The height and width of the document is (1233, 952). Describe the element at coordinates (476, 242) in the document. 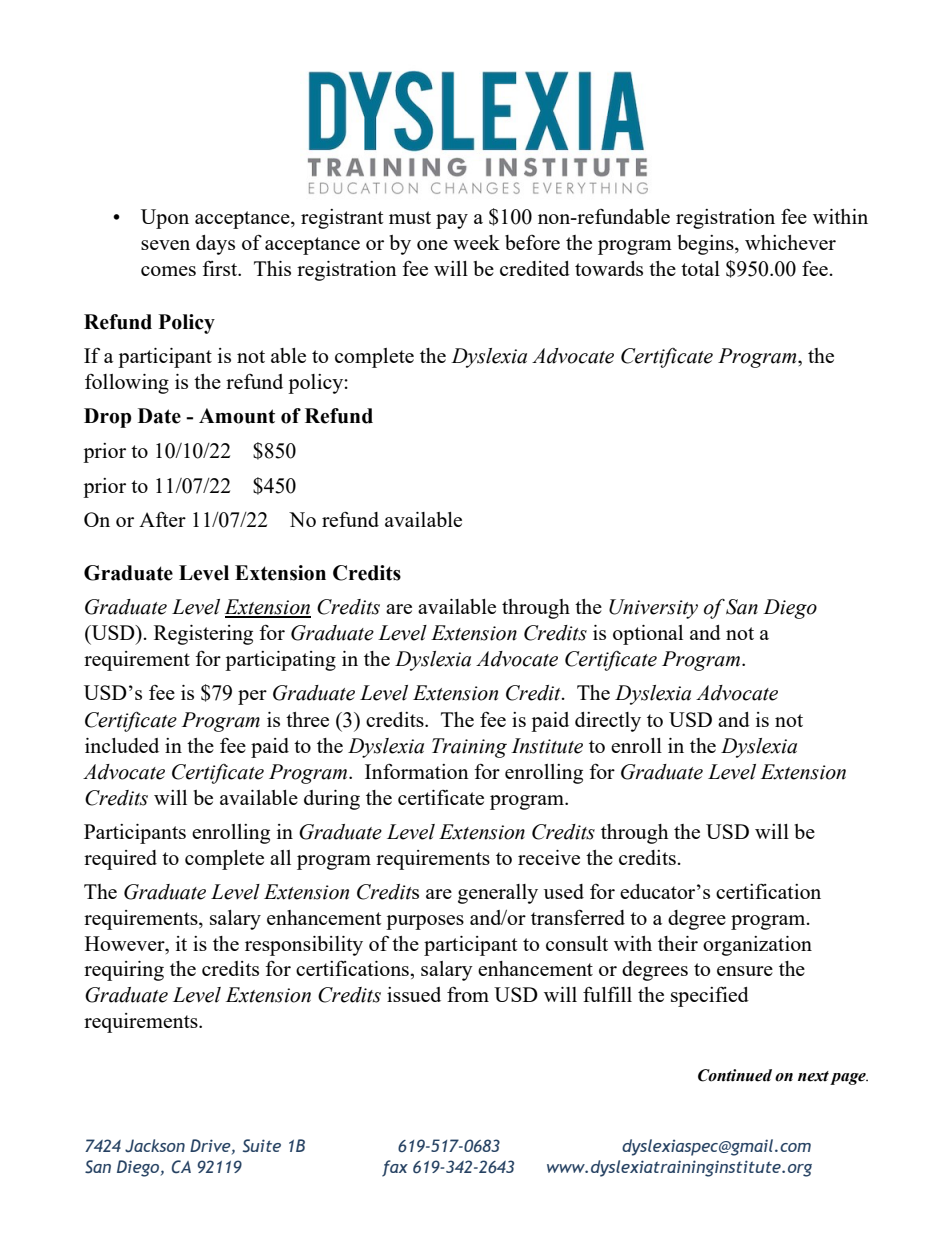

I see `week` at that location.
